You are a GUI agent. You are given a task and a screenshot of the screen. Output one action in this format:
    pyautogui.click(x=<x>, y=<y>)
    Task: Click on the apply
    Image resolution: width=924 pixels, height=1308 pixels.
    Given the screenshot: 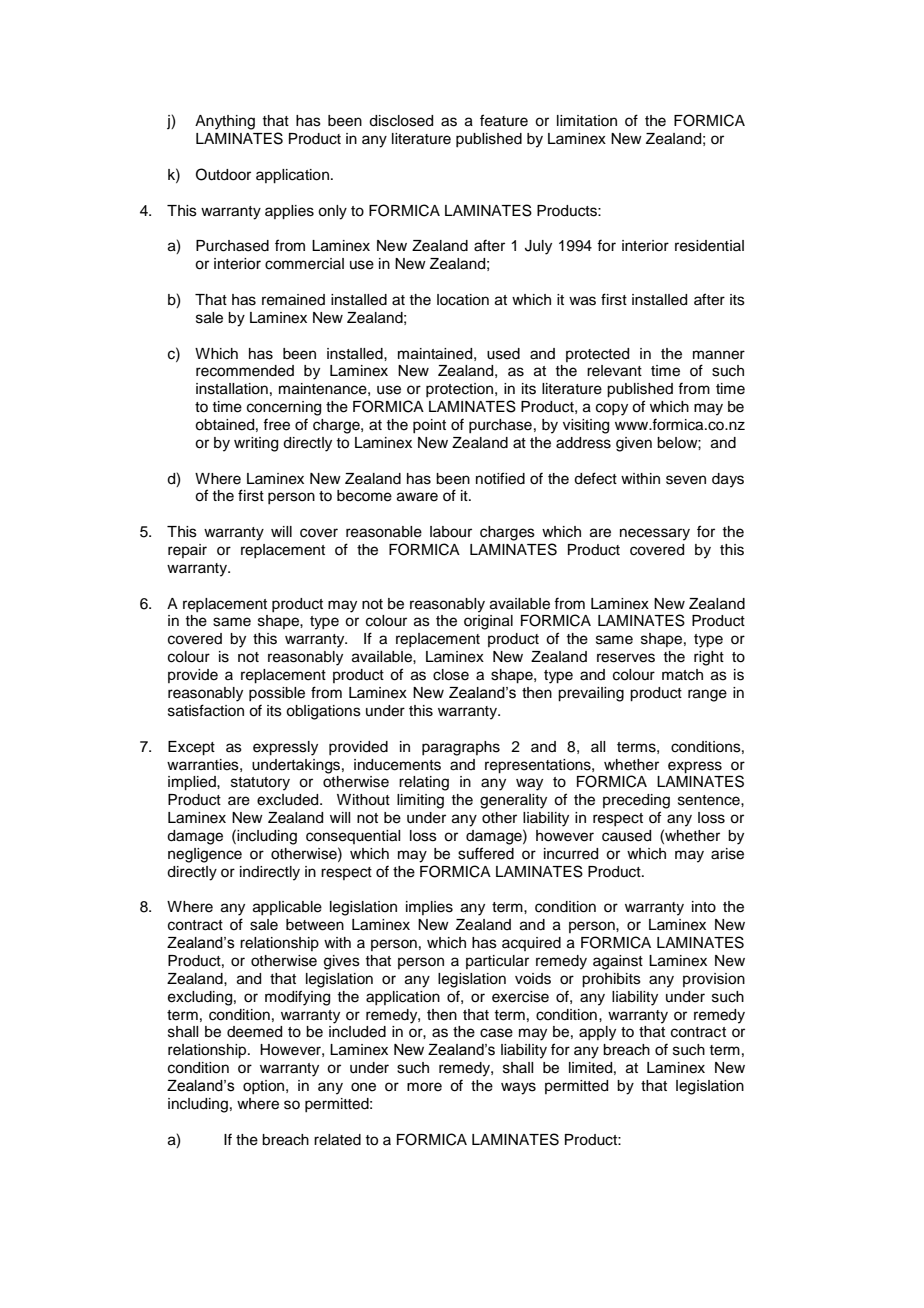 What is the action you would take?
    pyautogui.click(x=597, y=1033)
